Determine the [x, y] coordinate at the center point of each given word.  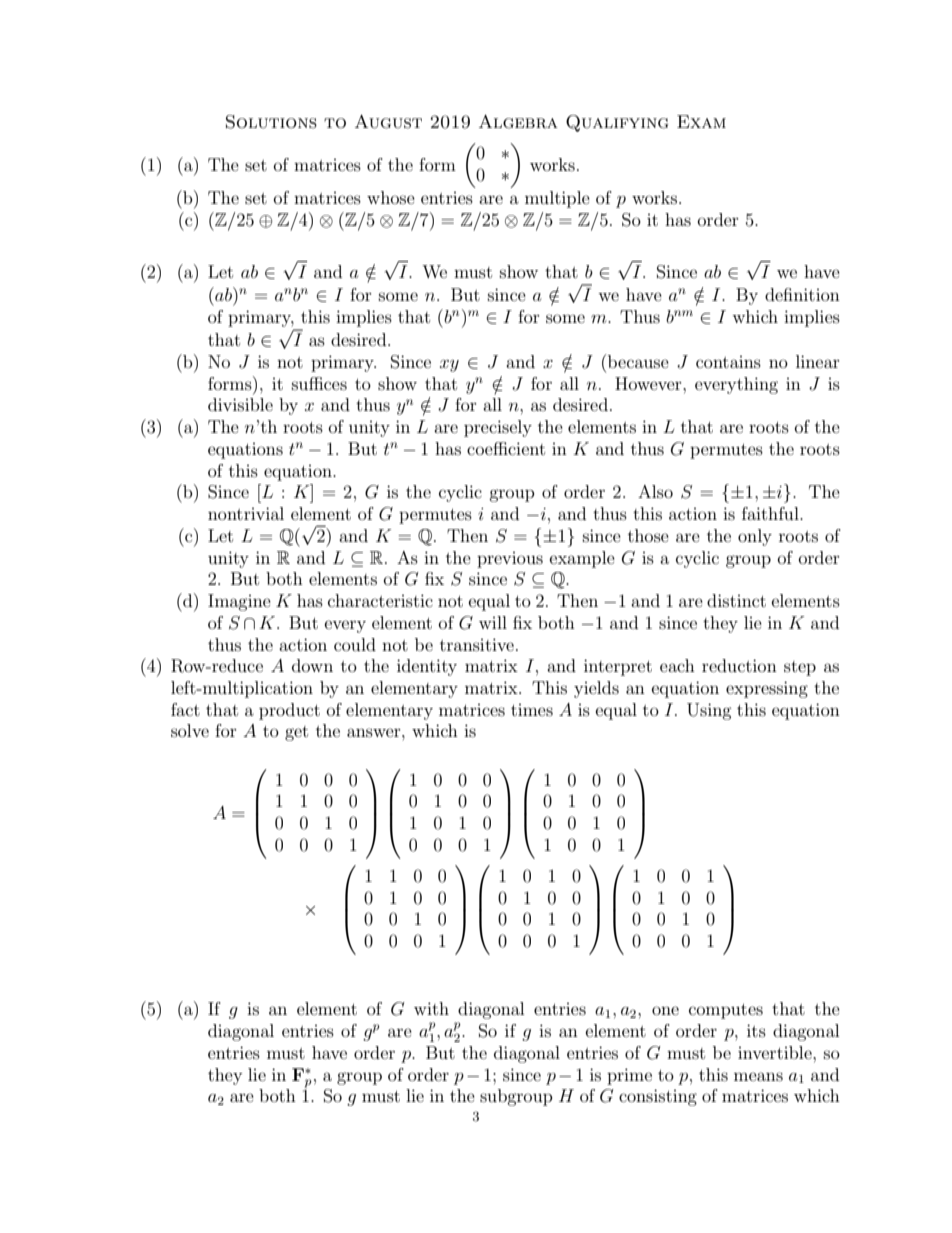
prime [629, 1076]
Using [709, 711]
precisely [498, 428]
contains [728, 362]
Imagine [239, 602]
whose [391, 197]
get [296, 733]
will [493, 622]
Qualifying [617, 123]
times [532, 710]
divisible [240, 404]
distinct [736, 600]
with [431, 1008]
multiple [557, 199]
